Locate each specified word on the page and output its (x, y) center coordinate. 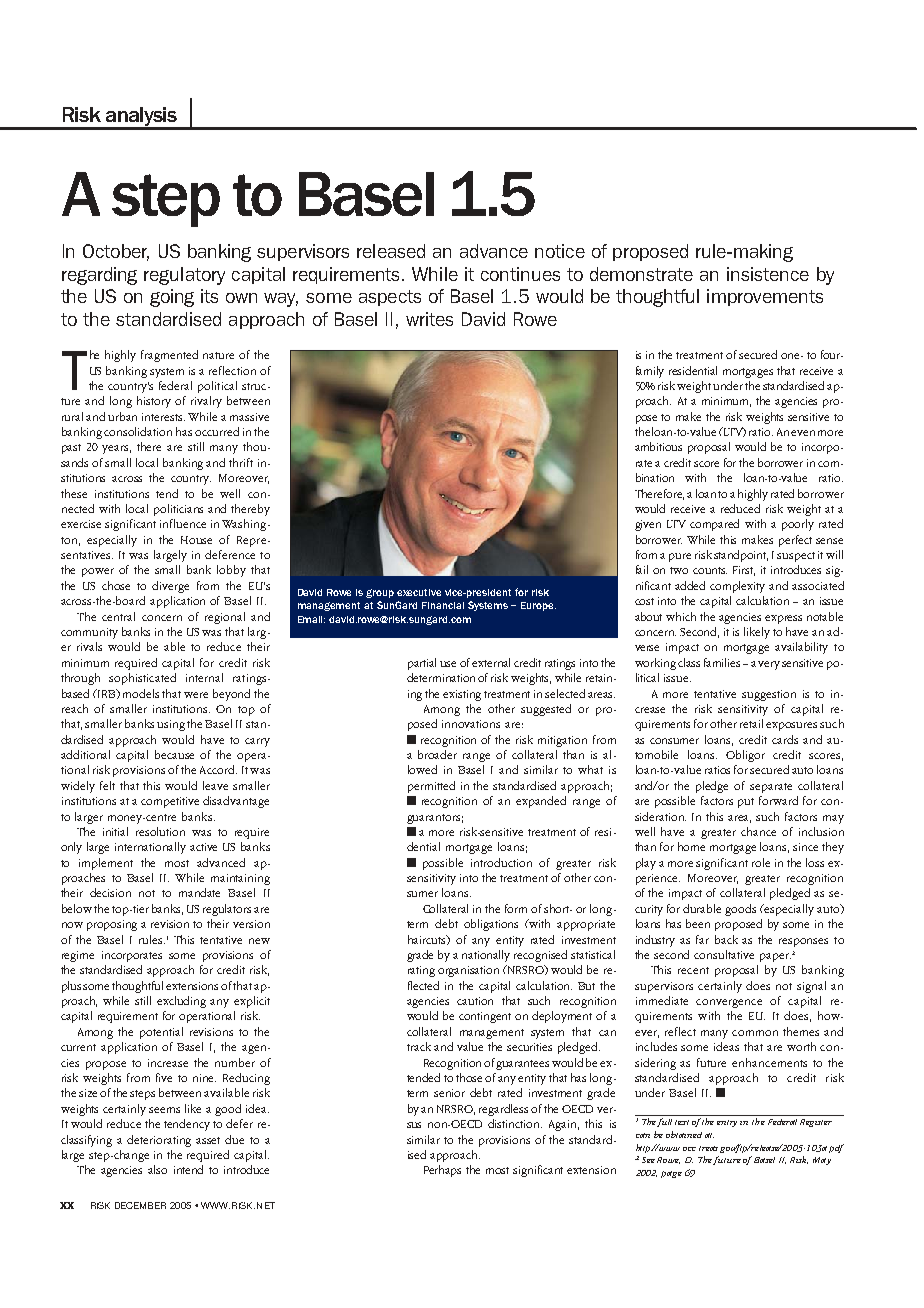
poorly (798, 525)
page (671, 1174)
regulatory (184, 276)
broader (437, 754)
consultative (724, 954)
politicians (178, 510)
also (157, 1169)
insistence (768, 274)
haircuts (428, 940)
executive (419, 592)
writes (429, 319)
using (171, 725)
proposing (112, 925)
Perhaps (442, 1171)
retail (751, 723)
